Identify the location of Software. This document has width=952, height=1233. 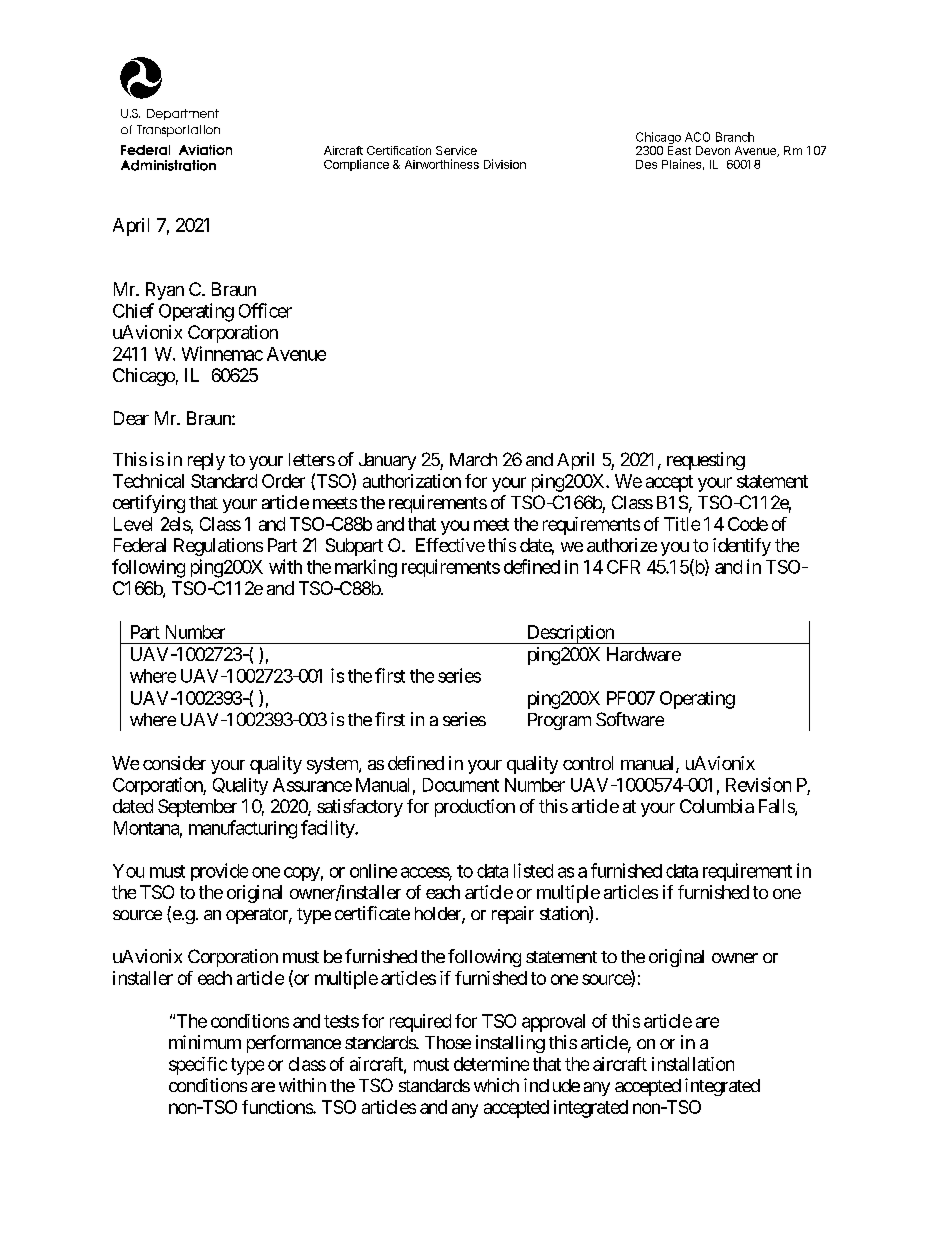
(630, 719).
